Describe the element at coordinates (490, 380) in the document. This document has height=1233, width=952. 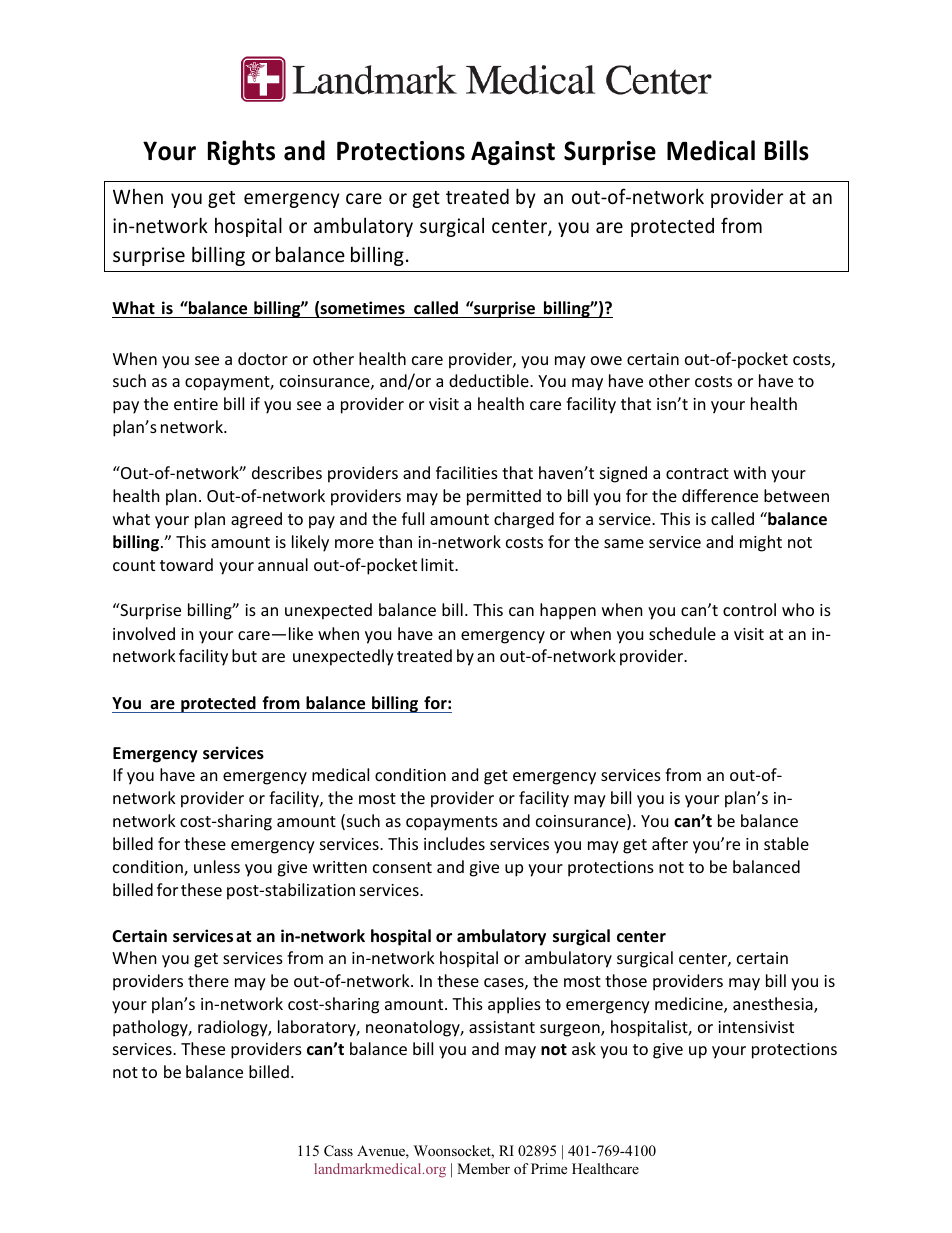
I see `deductible` at that location.
